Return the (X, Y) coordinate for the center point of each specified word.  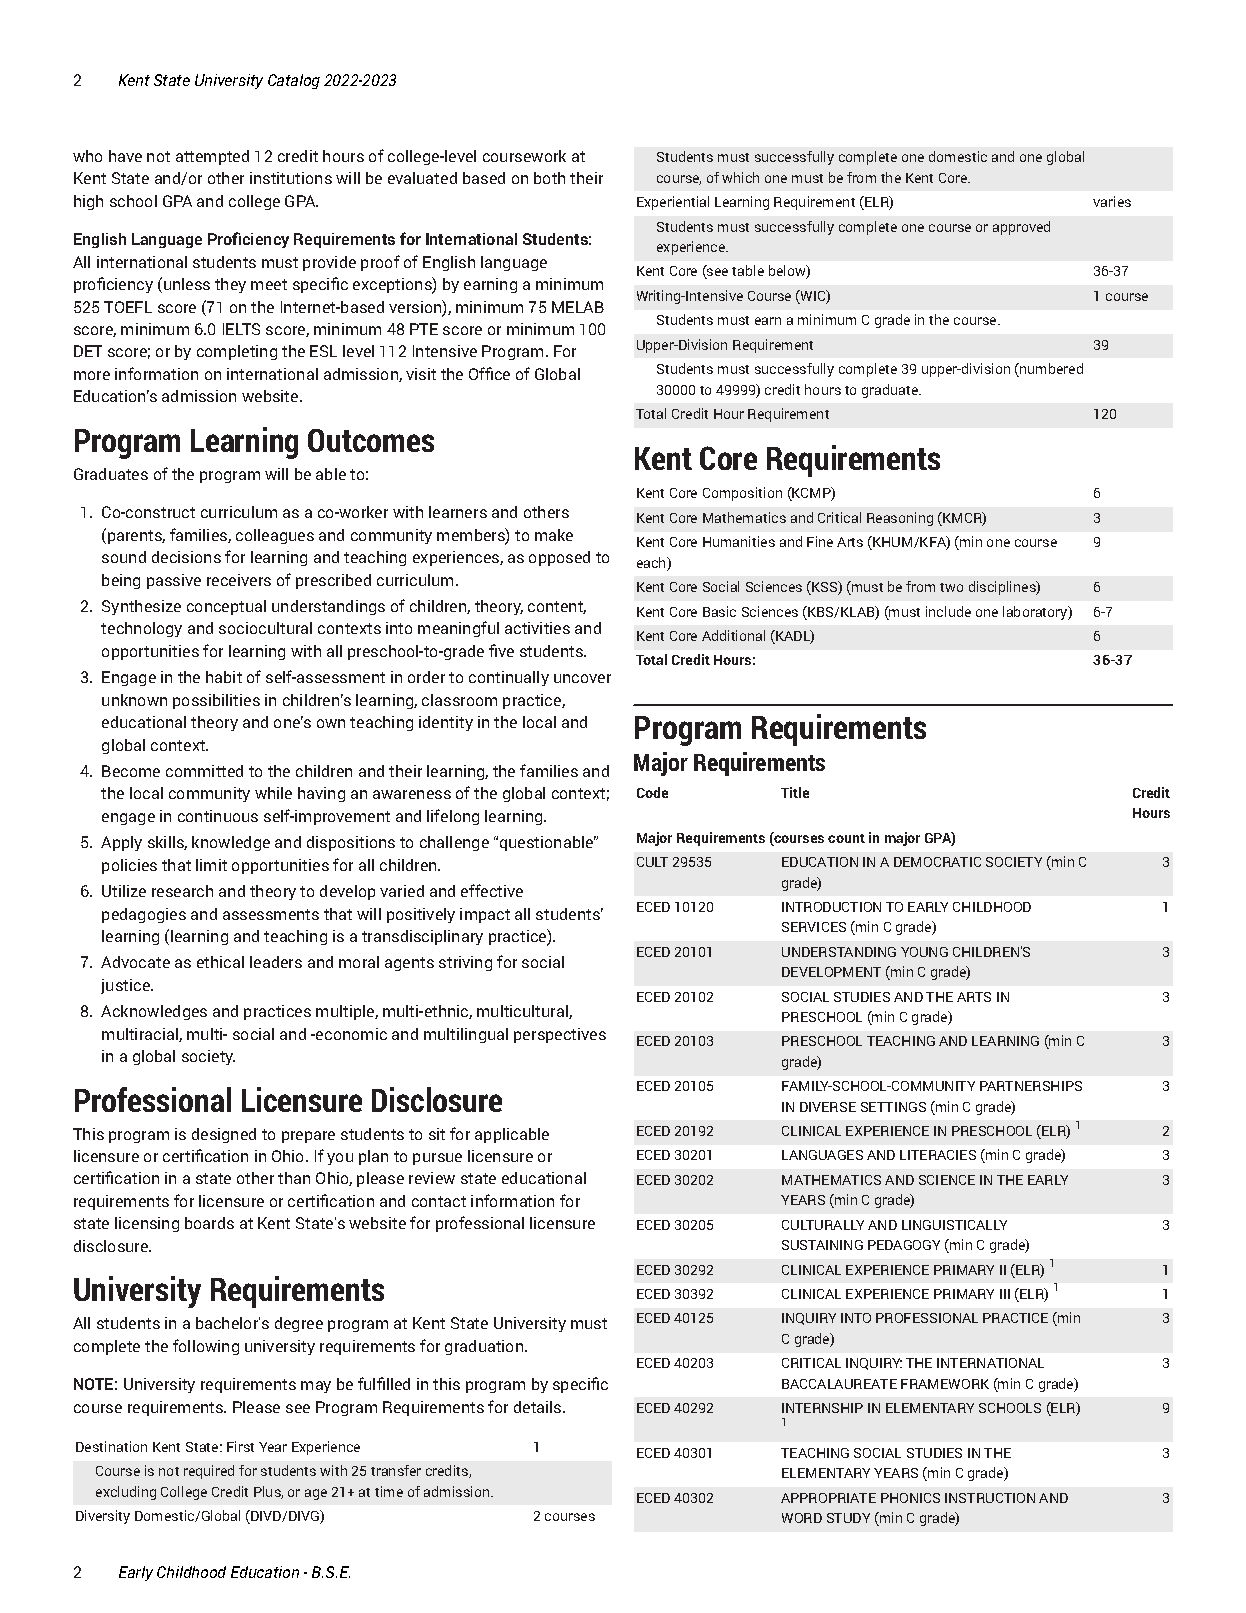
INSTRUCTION (990, 1498)
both (549, 178)
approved (1021, 228)
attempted (212, 157)
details (539, 1407)
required (209, 1472)
